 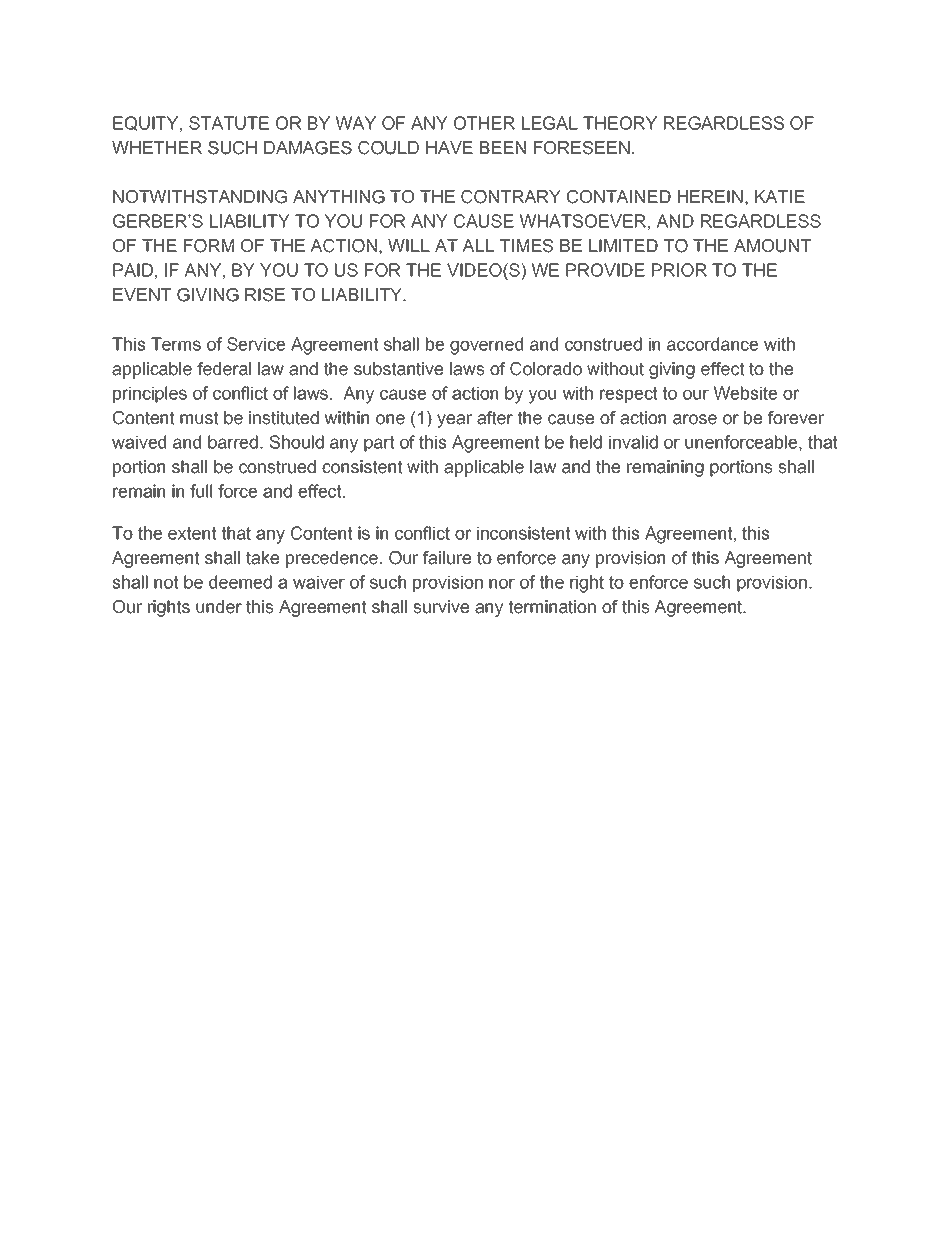 What do you see at coordinates (229, 123) in the document?
I see `STATUTE` at bounding box center [229, 123].
